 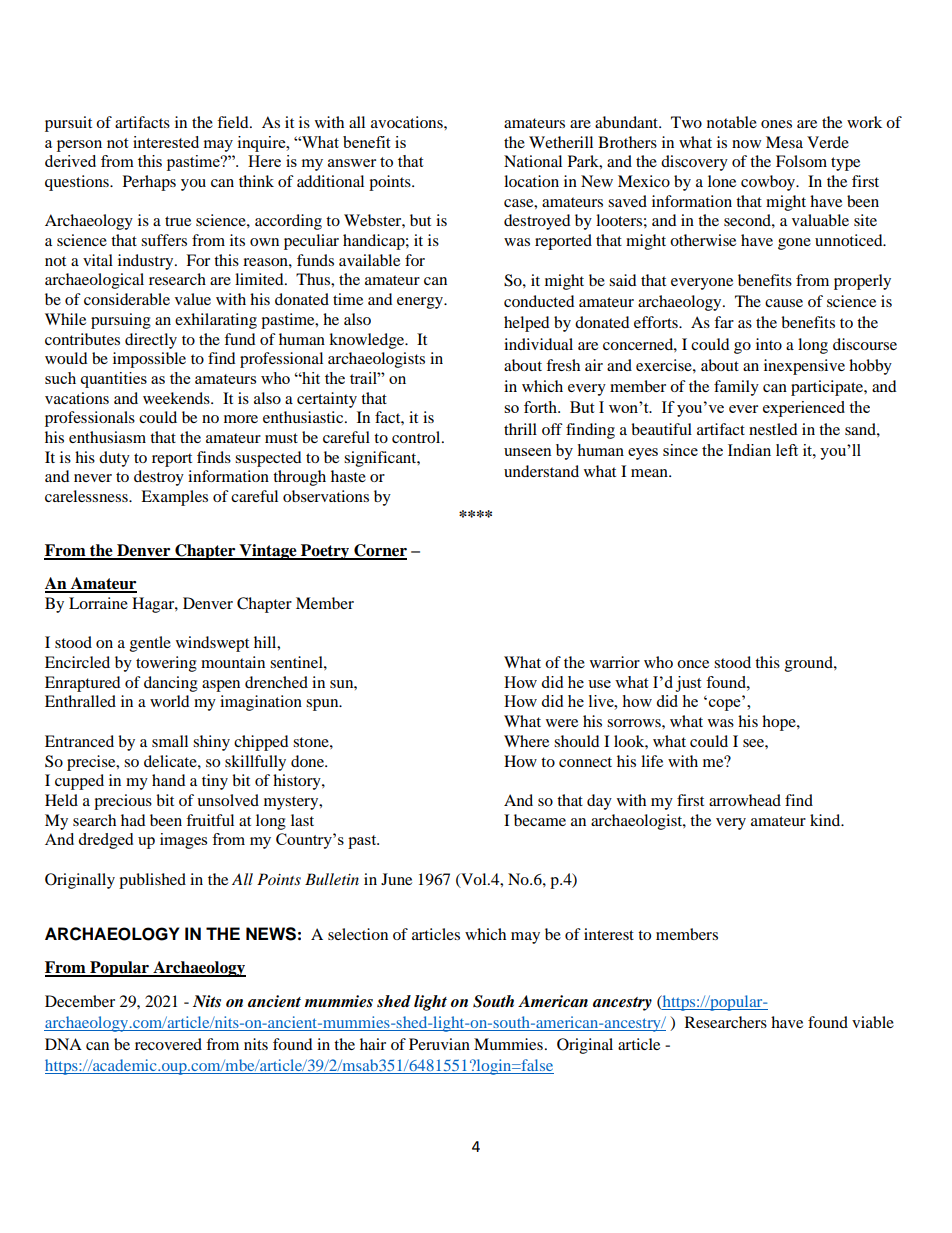 I want to click on hope, so click(x=780, y=723).
